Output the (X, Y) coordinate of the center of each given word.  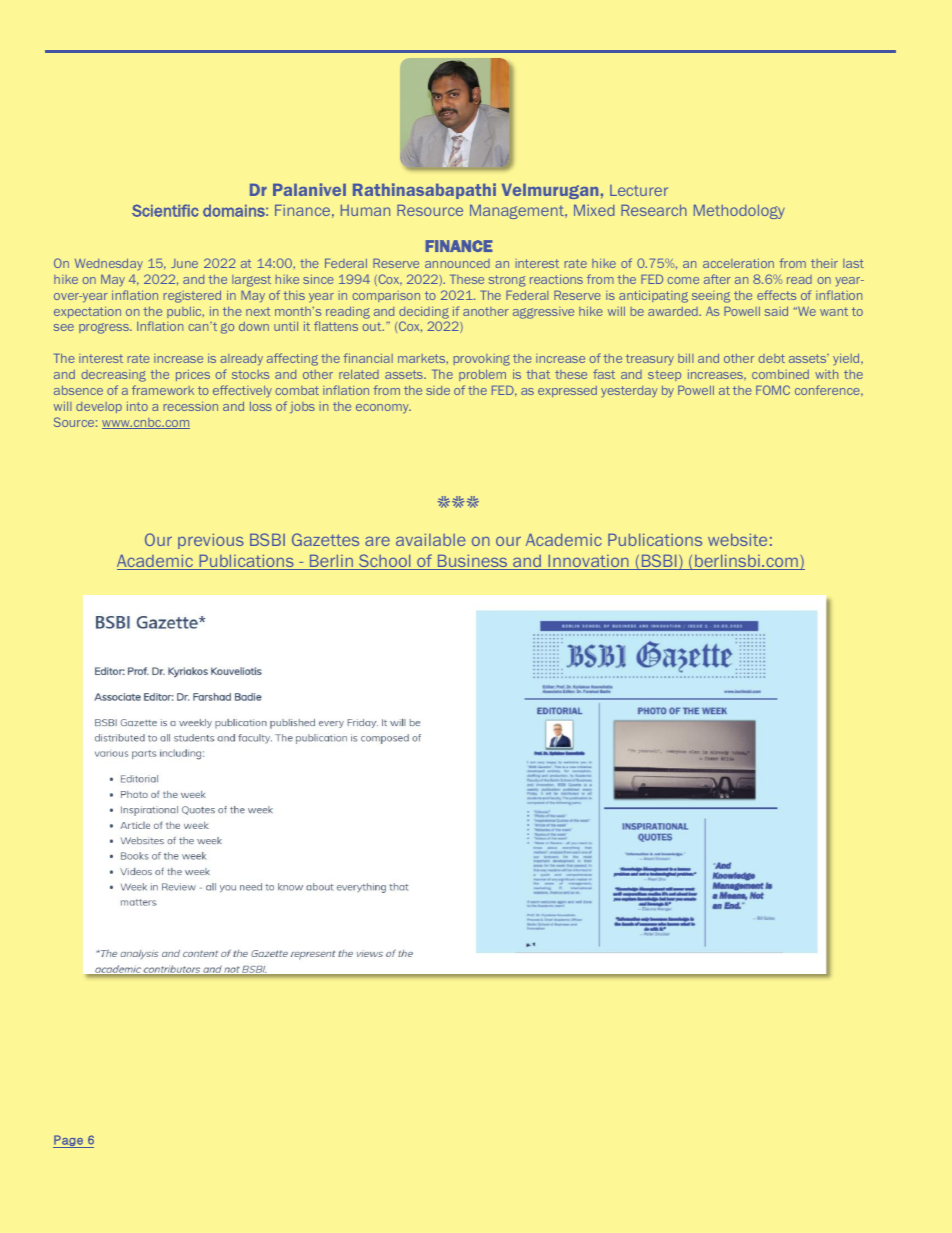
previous (211, 541)
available (430, 539)
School (385, 562)
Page (69, 1141)
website (737, 539)
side (438, 390)
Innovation (588, 562)
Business (473, 562)
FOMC (773, 390)
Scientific (165, 210)
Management (518, 211)
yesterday (629, 392)
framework (163, 390)
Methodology (739, 211)
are (377, 541)
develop (99, 407)
